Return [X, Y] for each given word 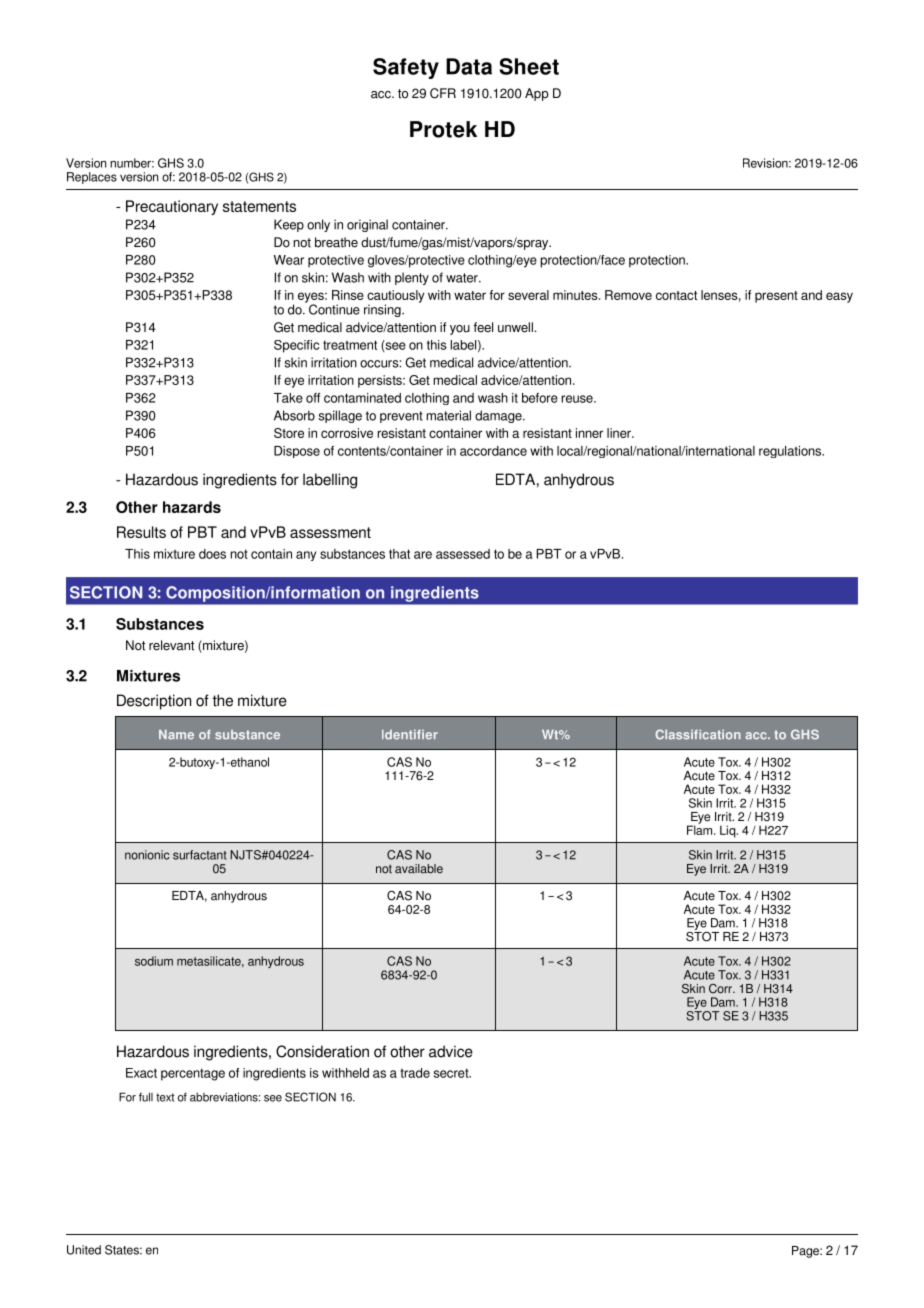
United [84, 1250]
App [537, 94]
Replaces [92, 178]
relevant [171, 645]
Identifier [410, 735]
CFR [443, 93]
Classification [698, 734]
